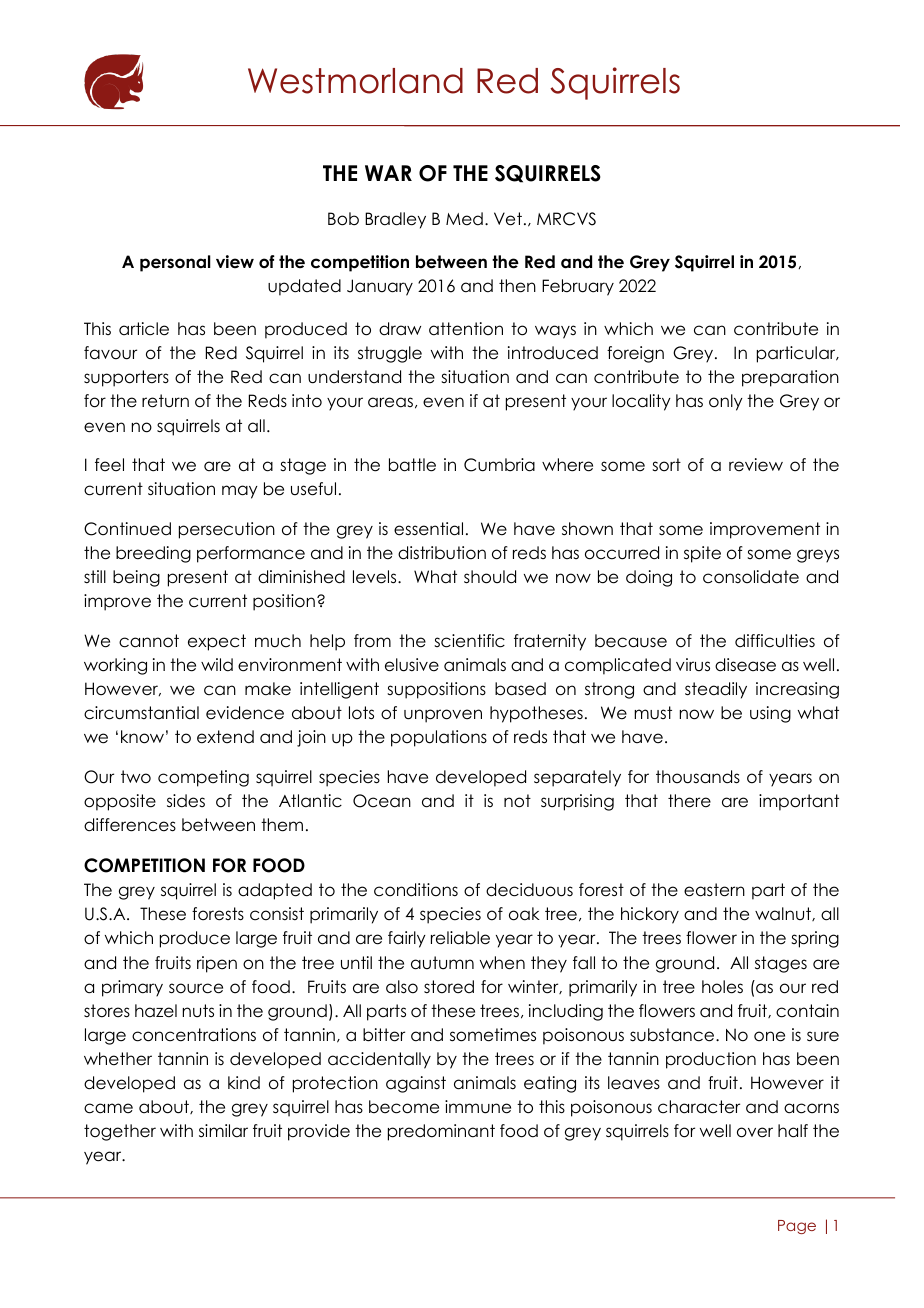 The image size is (924, 1308). What do you see at coordinates (726, 402) in the document?
I see `only` at bounding box center [726, 402].
